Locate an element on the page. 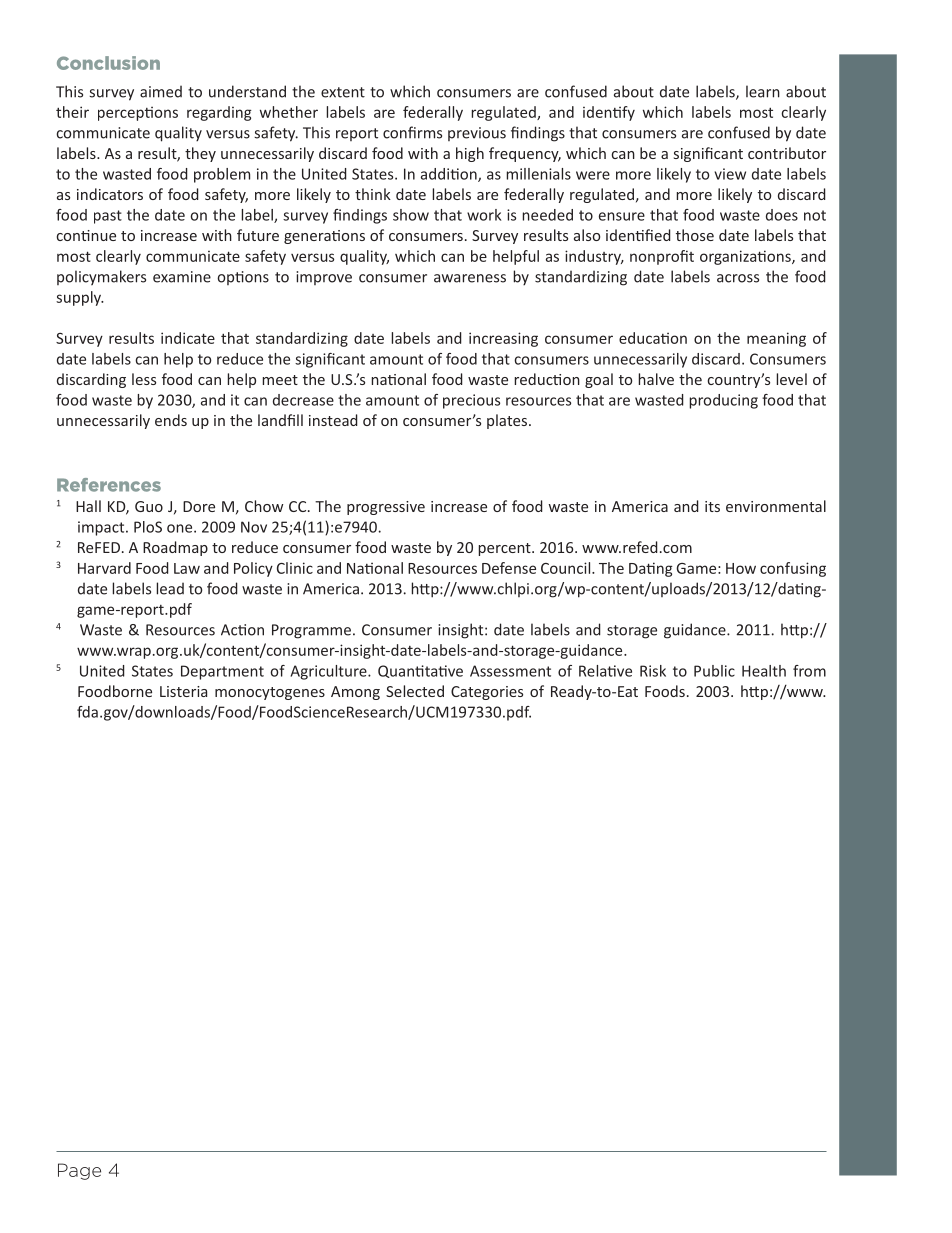 This image has width=952, height=1233. confirms is located at coordinates (412, 132).
